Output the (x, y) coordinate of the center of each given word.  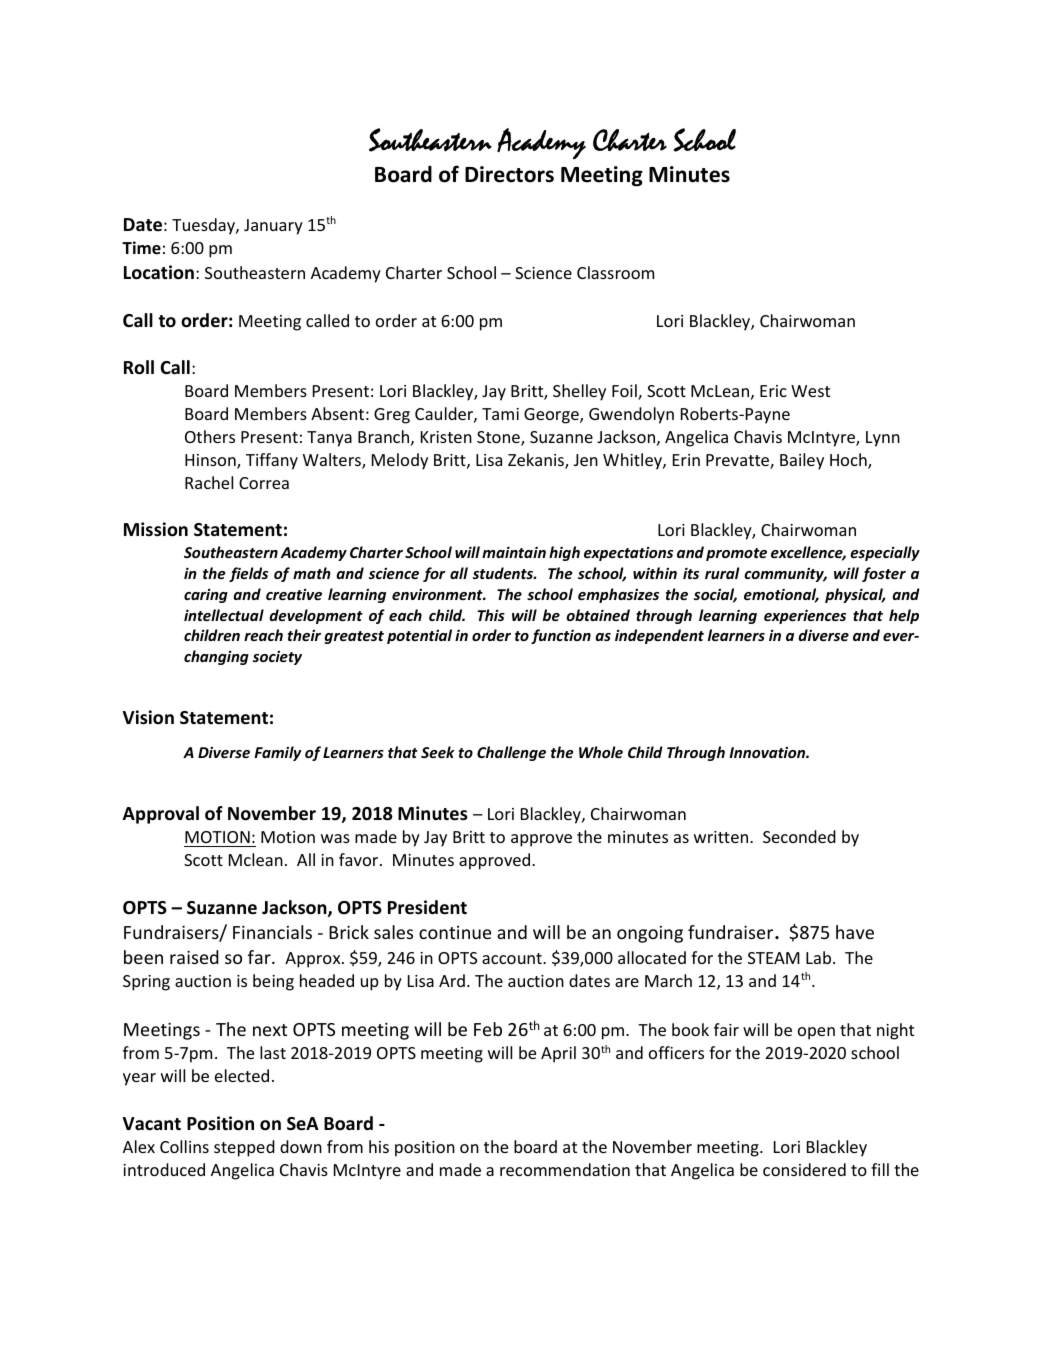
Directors (509, 174)
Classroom (615, 272)
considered (804, 1169)
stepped (244, 1148)
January (273, 227)
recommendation (565, 1169)
